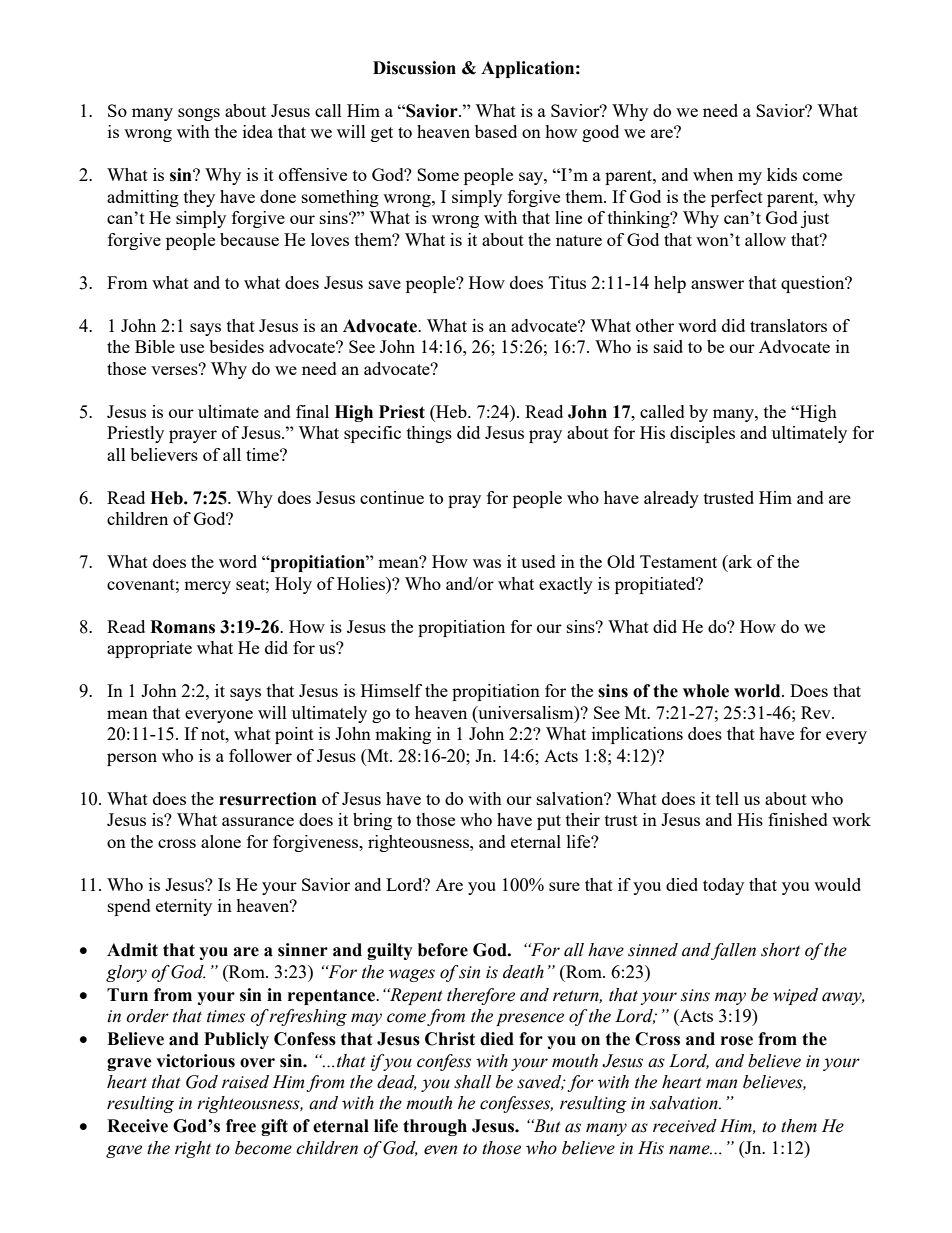  What do you see at coordinates (175, 369) in the screenshot?
I see `verses` at bounding box center [175, 369].
